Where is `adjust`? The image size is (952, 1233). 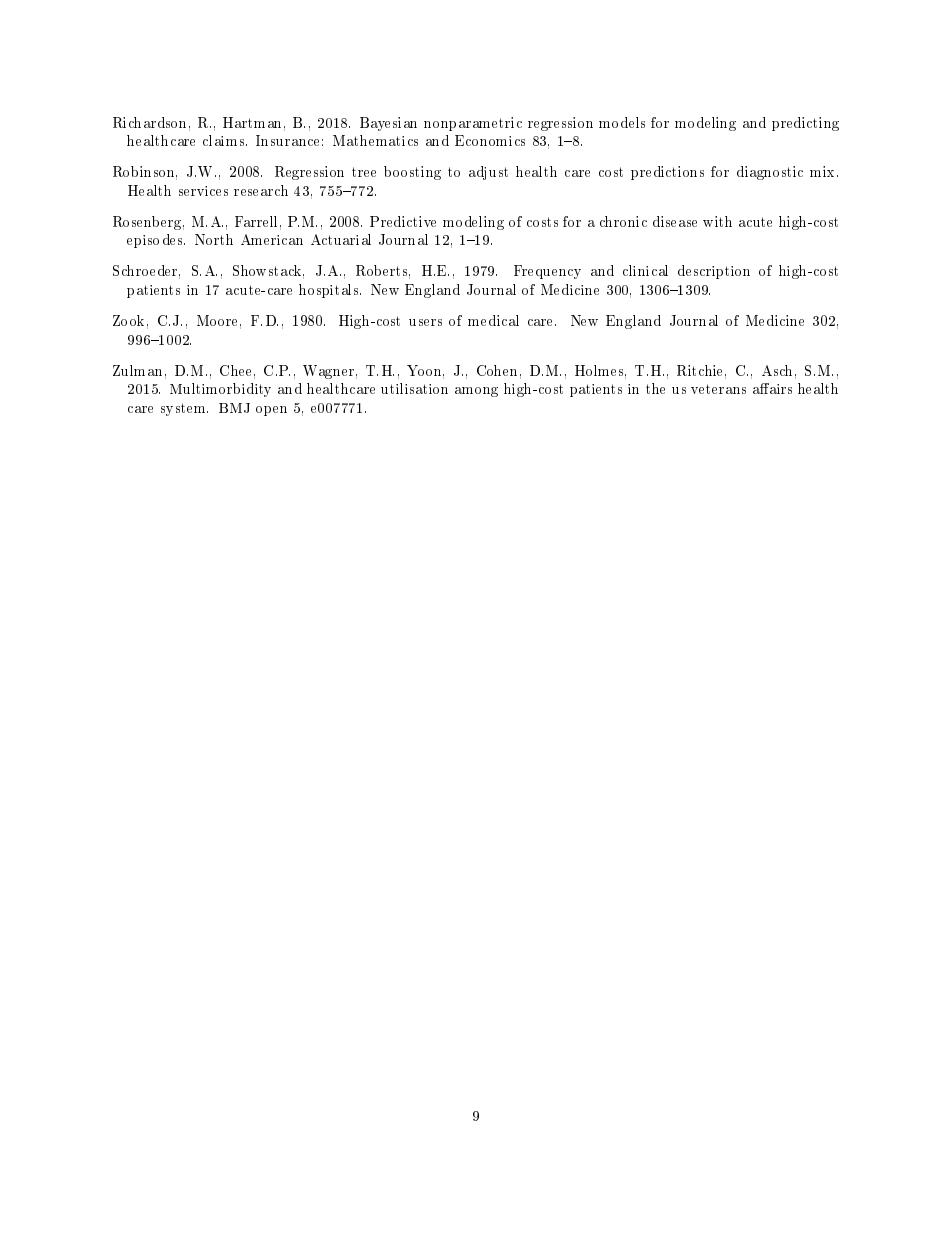
adjust is located at coordinates (488, 173).
